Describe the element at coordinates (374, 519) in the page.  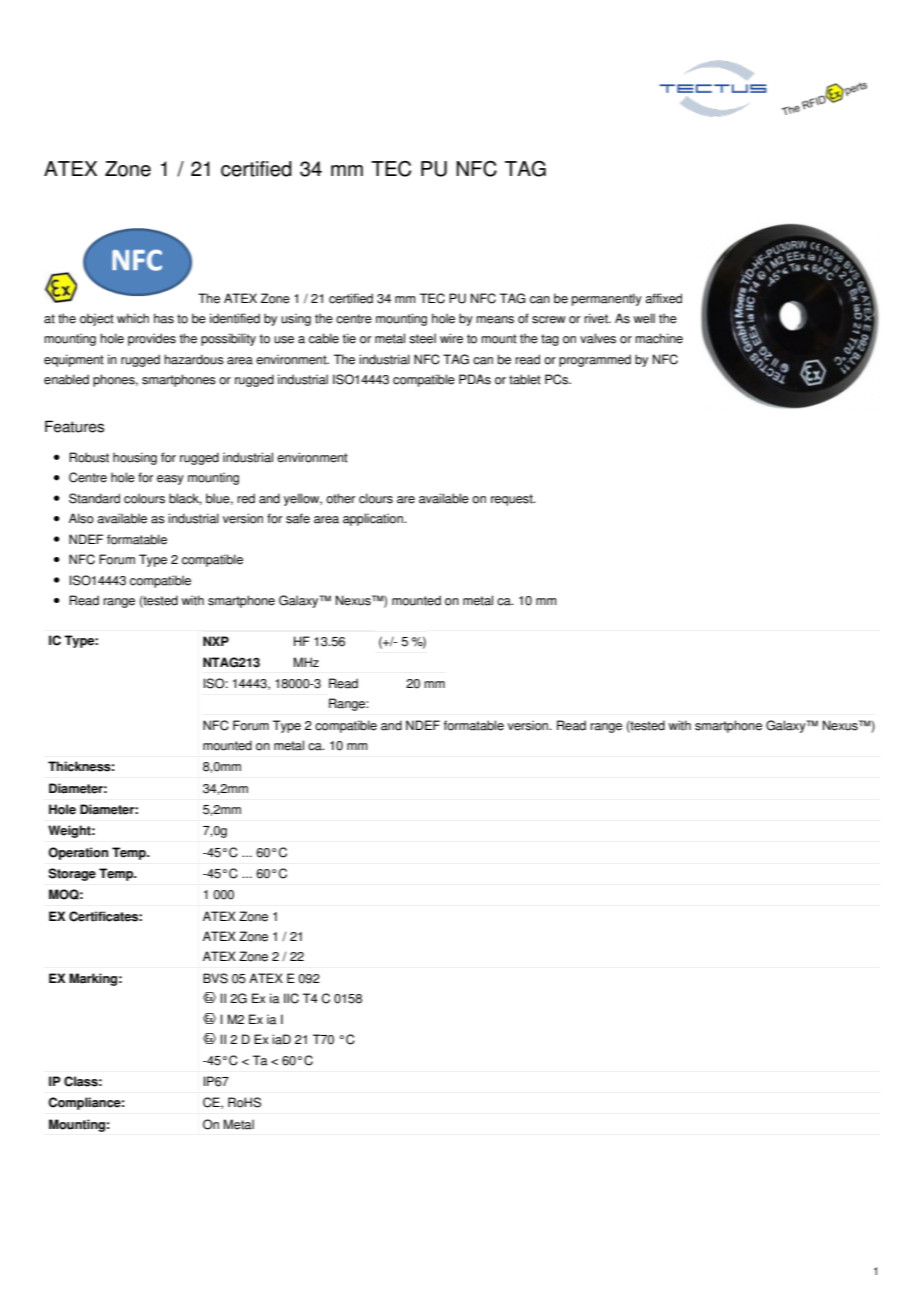
I see `application` at that location.
